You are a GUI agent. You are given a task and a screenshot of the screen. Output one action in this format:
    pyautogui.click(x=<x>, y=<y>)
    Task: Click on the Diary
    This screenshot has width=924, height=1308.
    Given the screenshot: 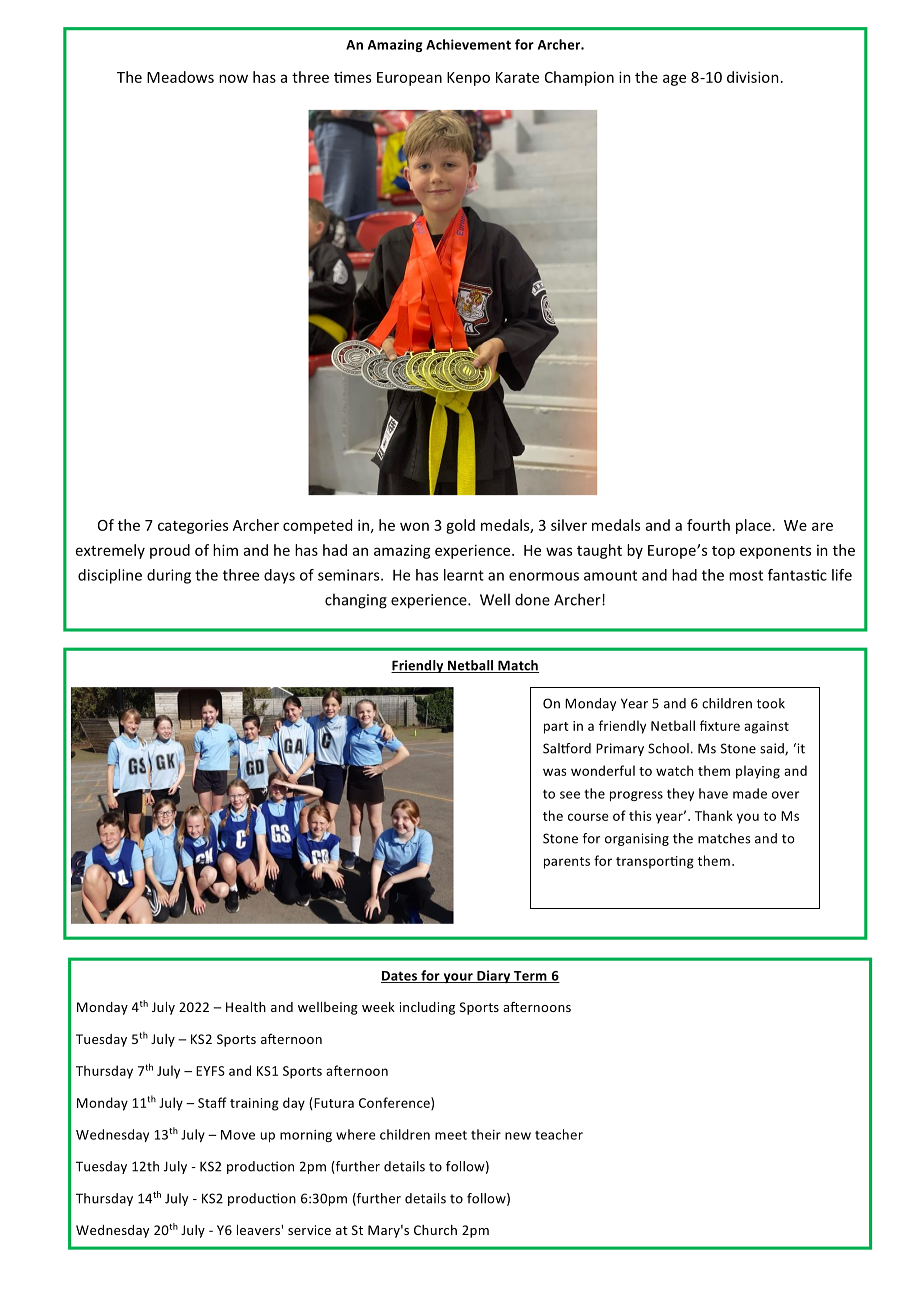 What is the action you would take?
    pyautogui.click(x=494, y=976)
